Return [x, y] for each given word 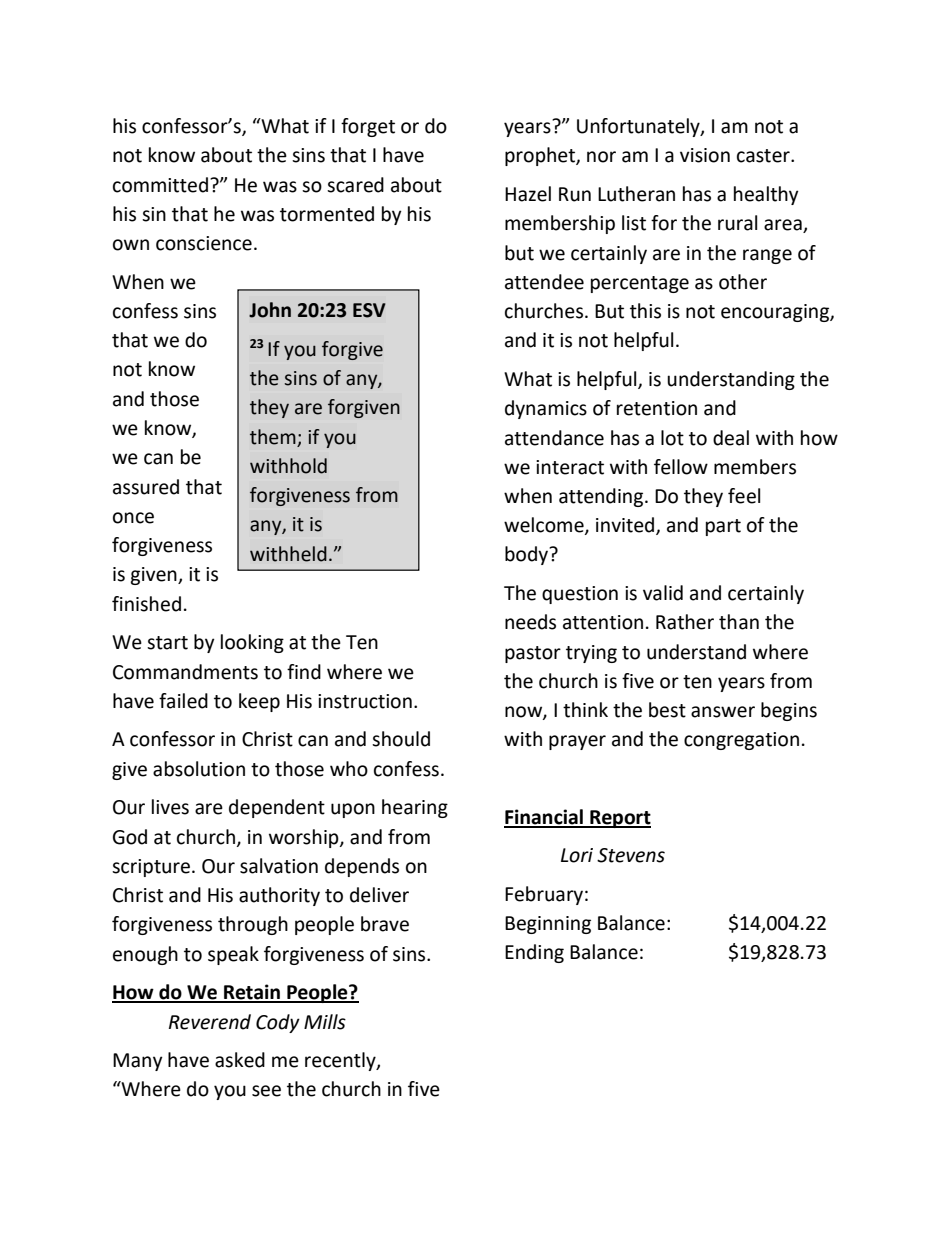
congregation [741, 741]
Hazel [528, 194]
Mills [325, 1022]
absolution [199, 769]
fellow [681, 467]
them [273, 437]
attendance [554, 438]
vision [705, 155]
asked [240, 1060]
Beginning [548, 925]
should [401, 739]
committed [160, 185]
